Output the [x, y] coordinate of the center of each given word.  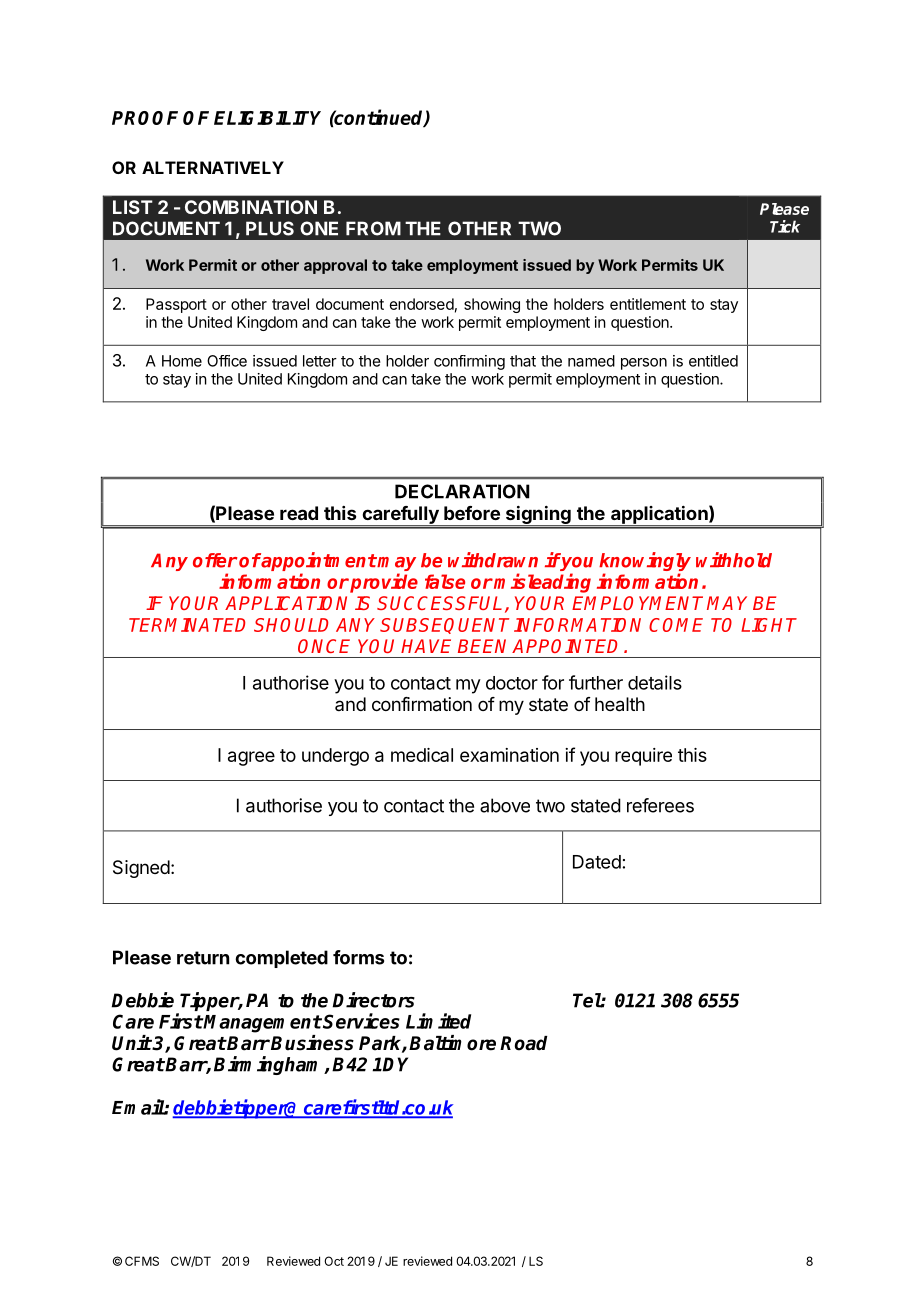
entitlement [648, 304]
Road [523, 1043]
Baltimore [452, 1043]
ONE [319, 228]
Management [262, 1024]
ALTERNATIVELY [213, 167]
